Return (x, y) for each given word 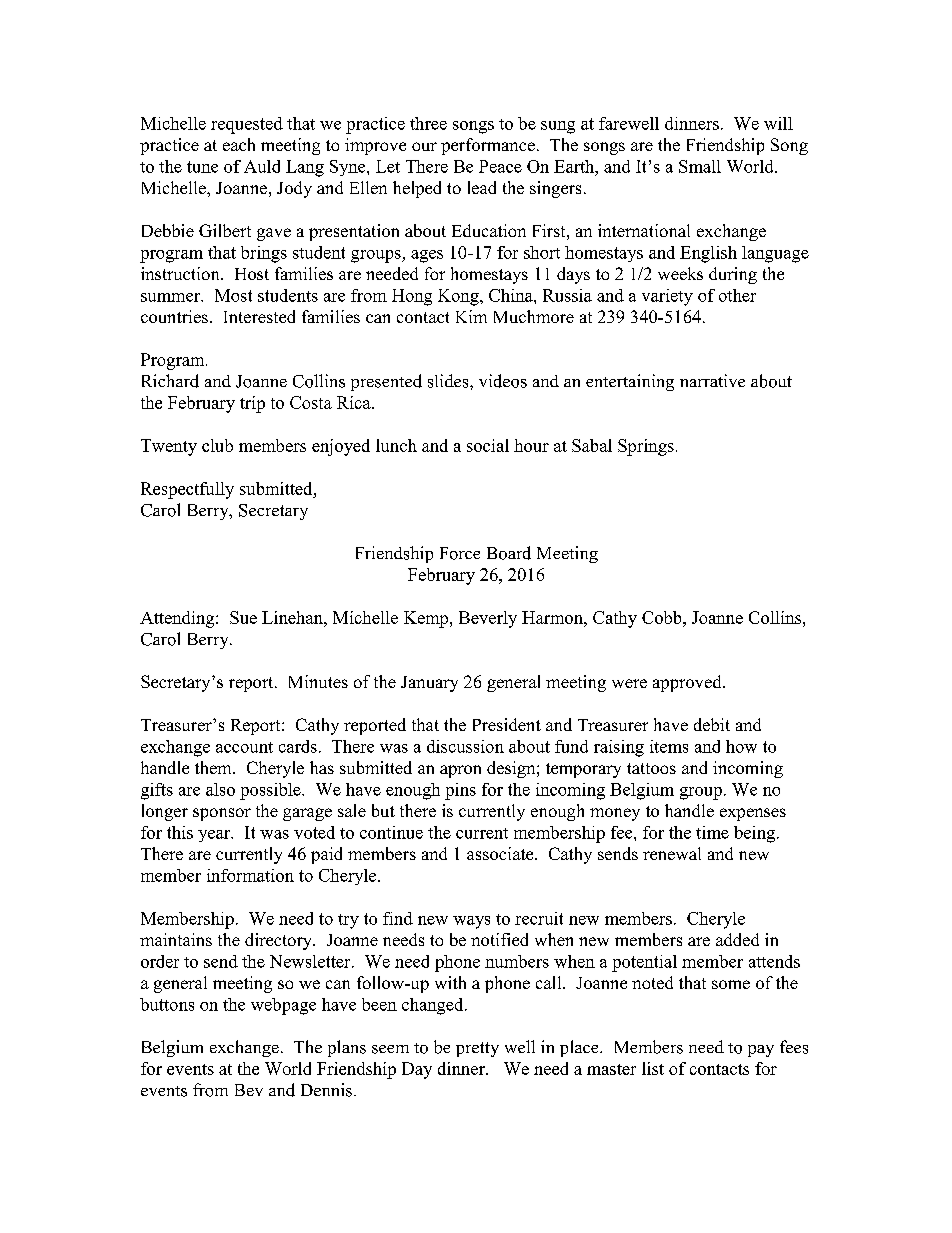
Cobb (663, 617)
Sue (243, 617)
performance (488, 146)
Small (700, 166)
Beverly (488, 619)
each (239, 144)
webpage (283, 1006)
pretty (477, 1049)
